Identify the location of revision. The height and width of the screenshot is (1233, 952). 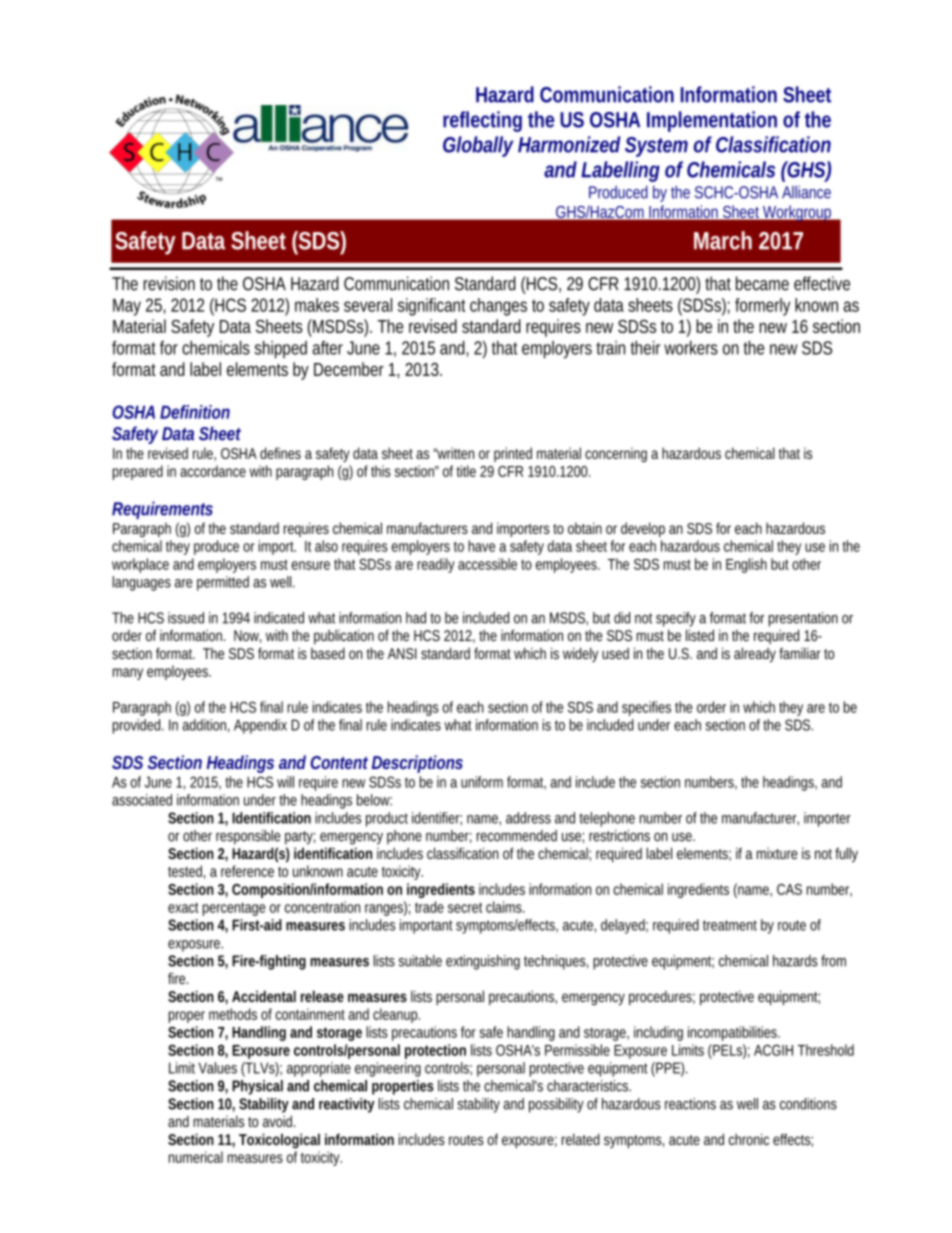
(169, 283).
